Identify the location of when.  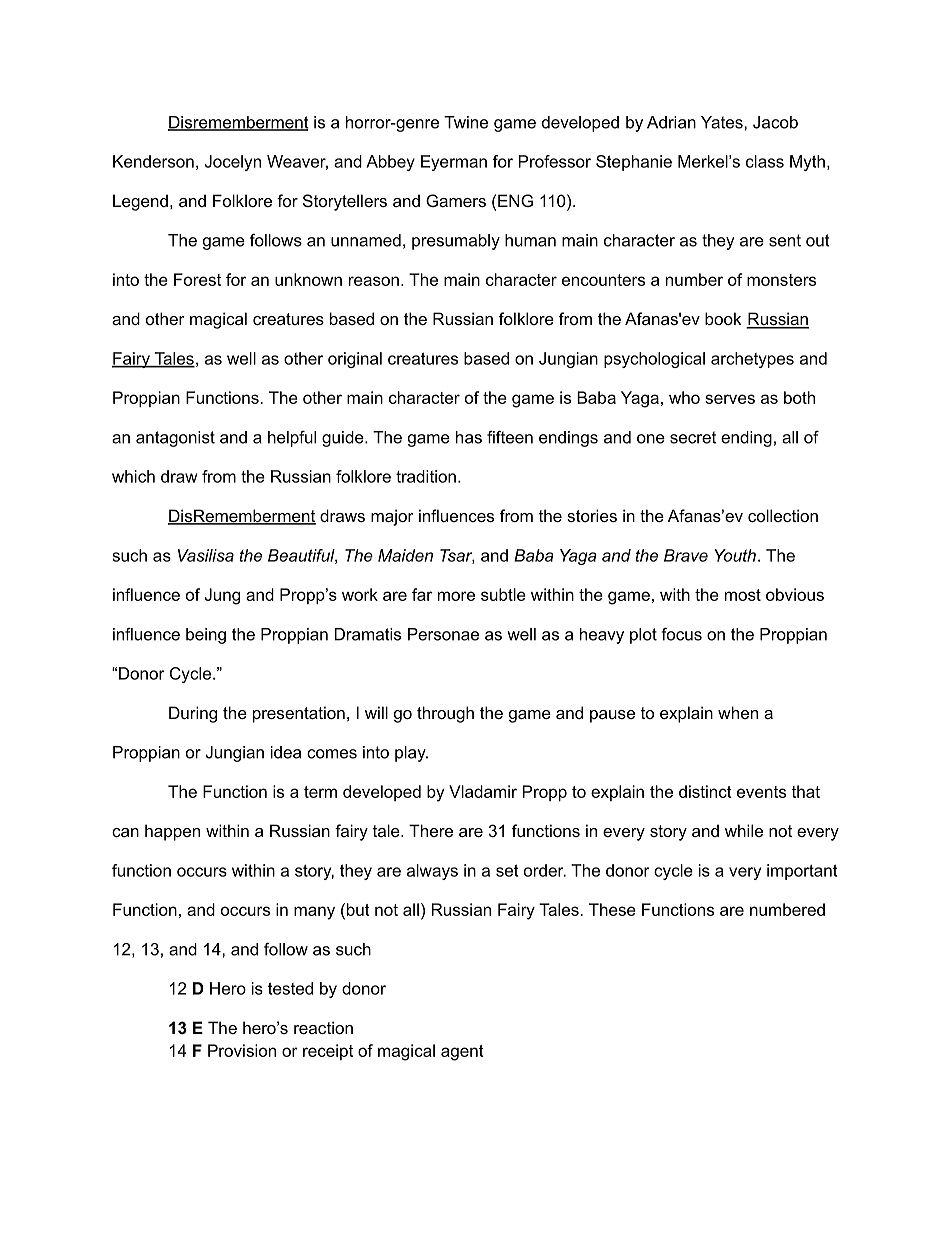
(738, 712).
